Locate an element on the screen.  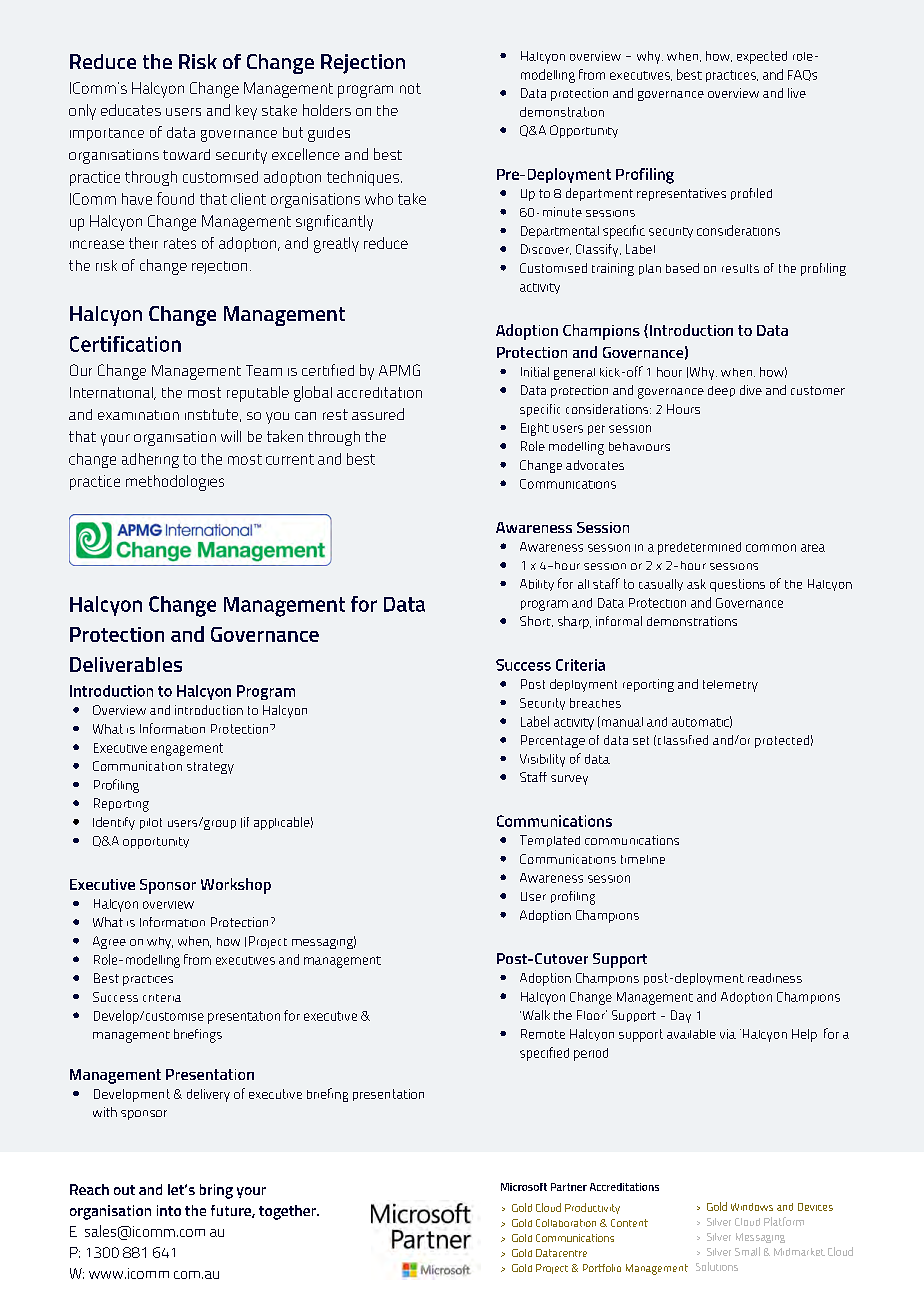
educates is located at coordinates (131, 110).
